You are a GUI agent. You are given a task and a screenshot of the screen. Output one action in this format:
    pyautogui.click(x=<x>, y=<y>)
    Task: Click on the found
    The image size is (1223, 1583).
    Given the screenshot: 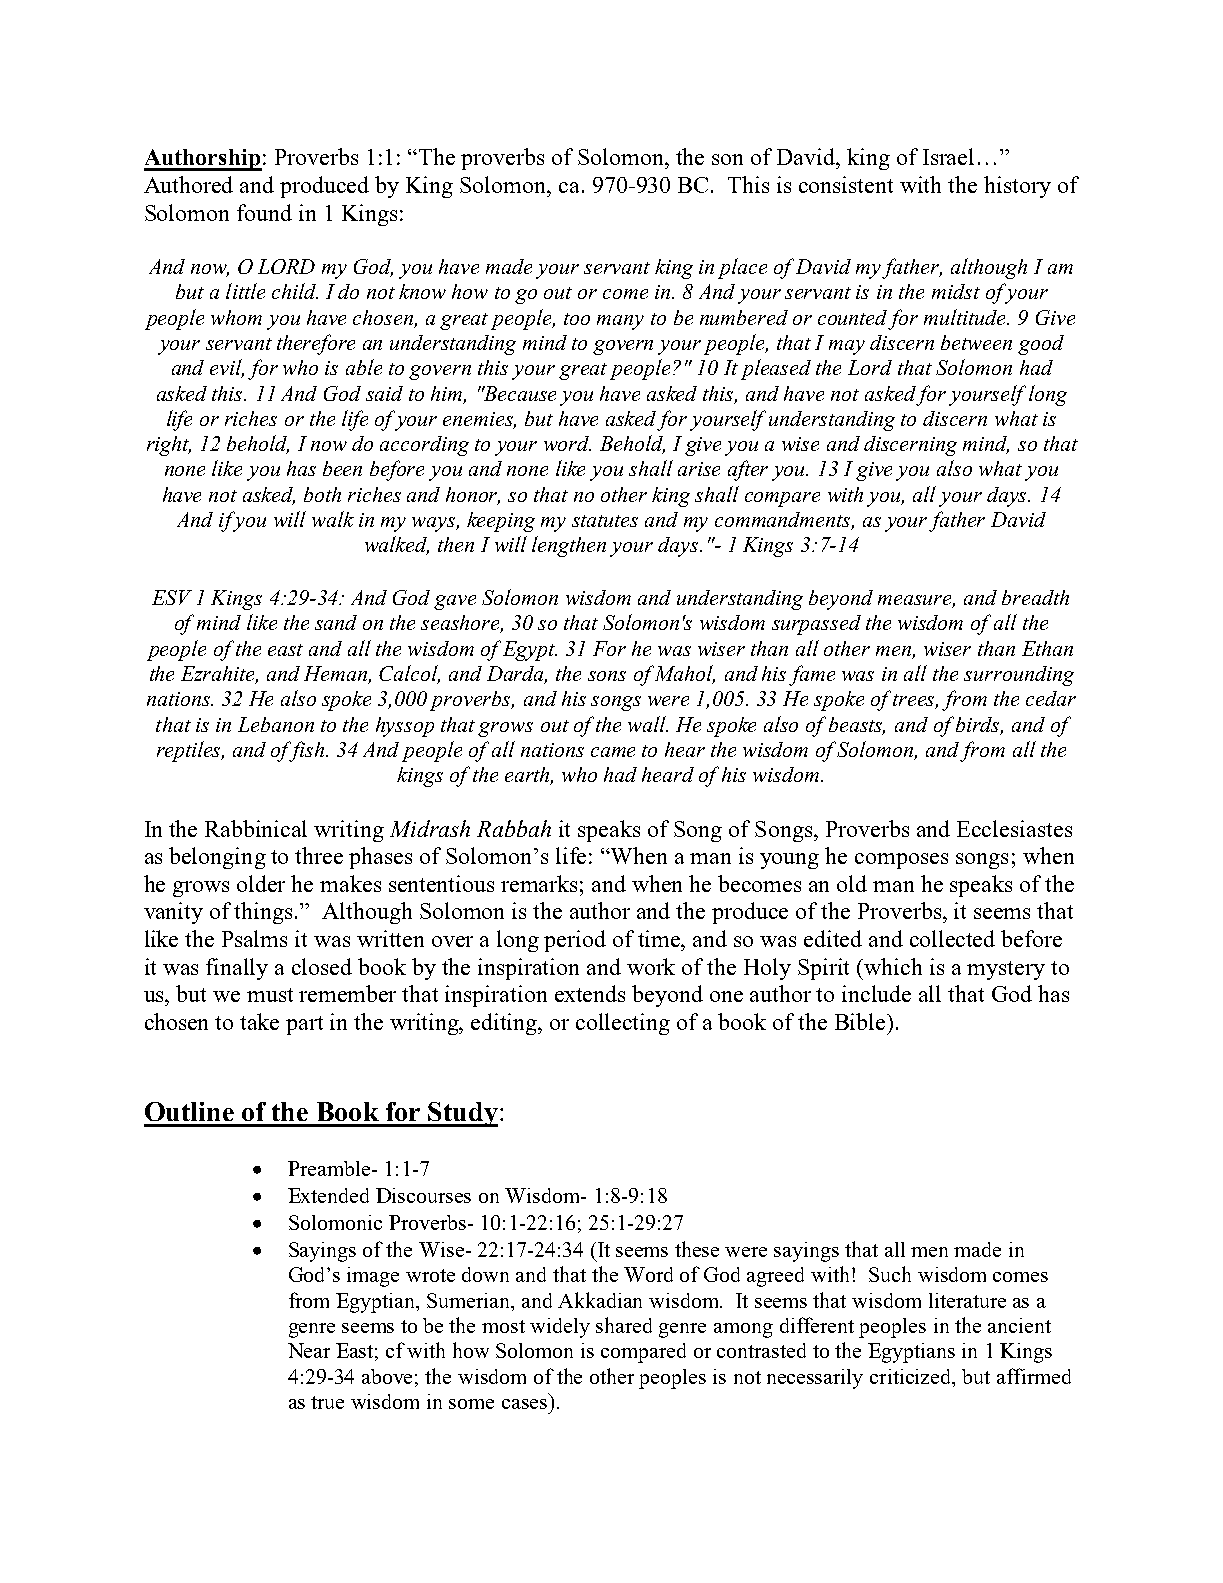 What is the action you would take?
    pyautogui.click(x=264, y=212)
